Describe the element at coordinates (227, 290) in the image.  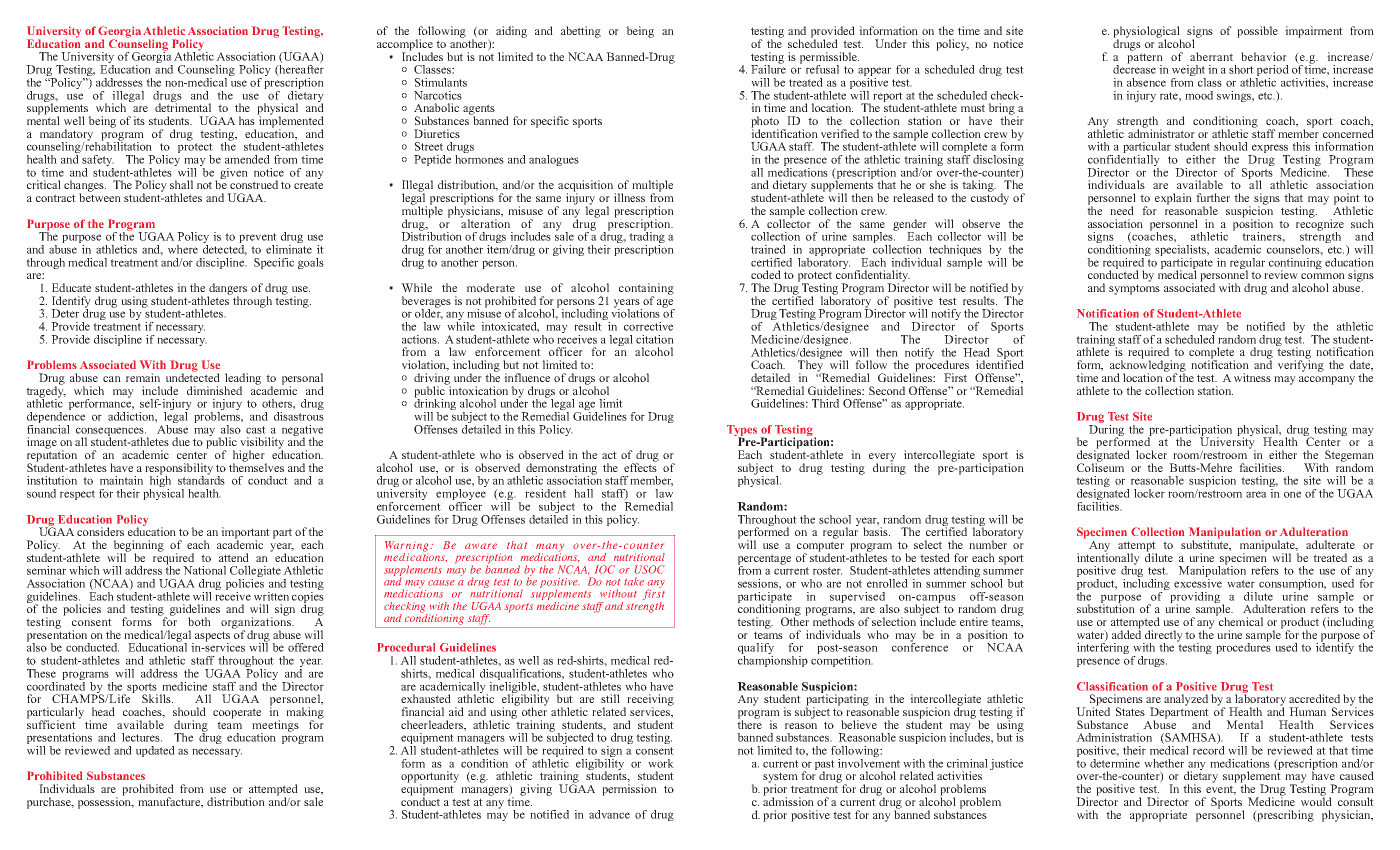
I see `dangers` at that location.
